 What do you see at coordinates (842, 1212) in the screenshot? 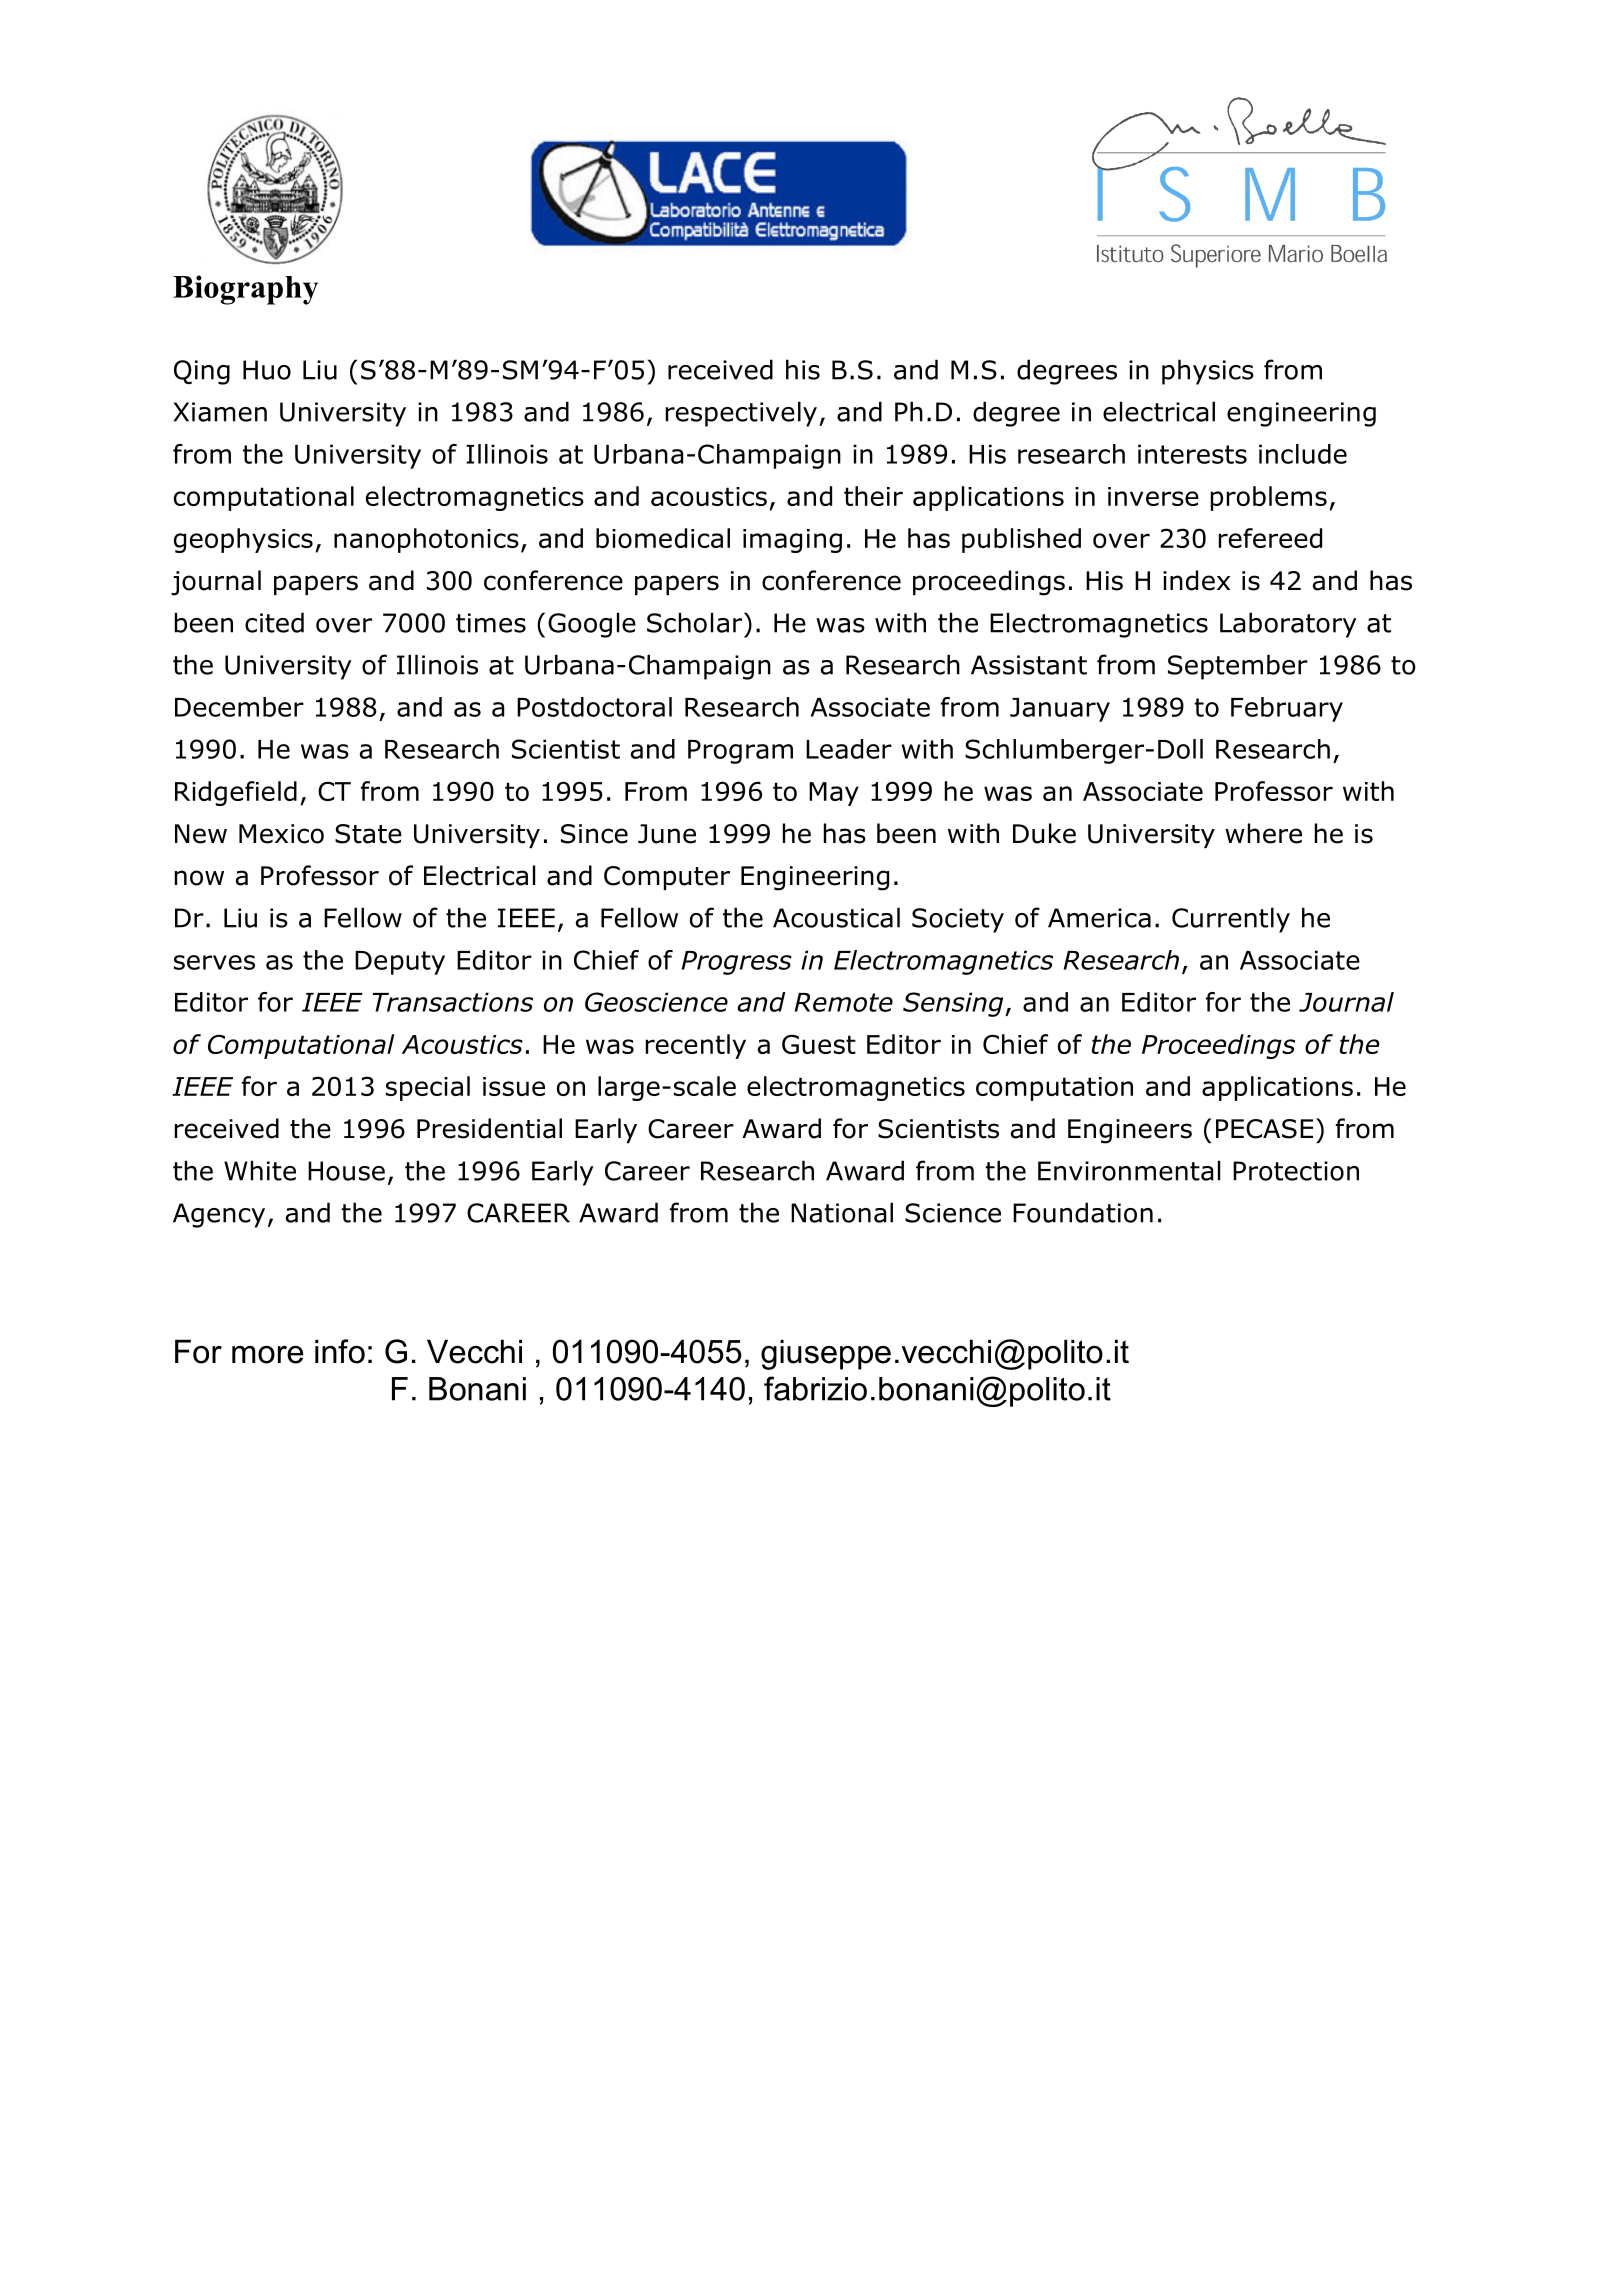
I see `National` at bounding box center [842, 1212].
